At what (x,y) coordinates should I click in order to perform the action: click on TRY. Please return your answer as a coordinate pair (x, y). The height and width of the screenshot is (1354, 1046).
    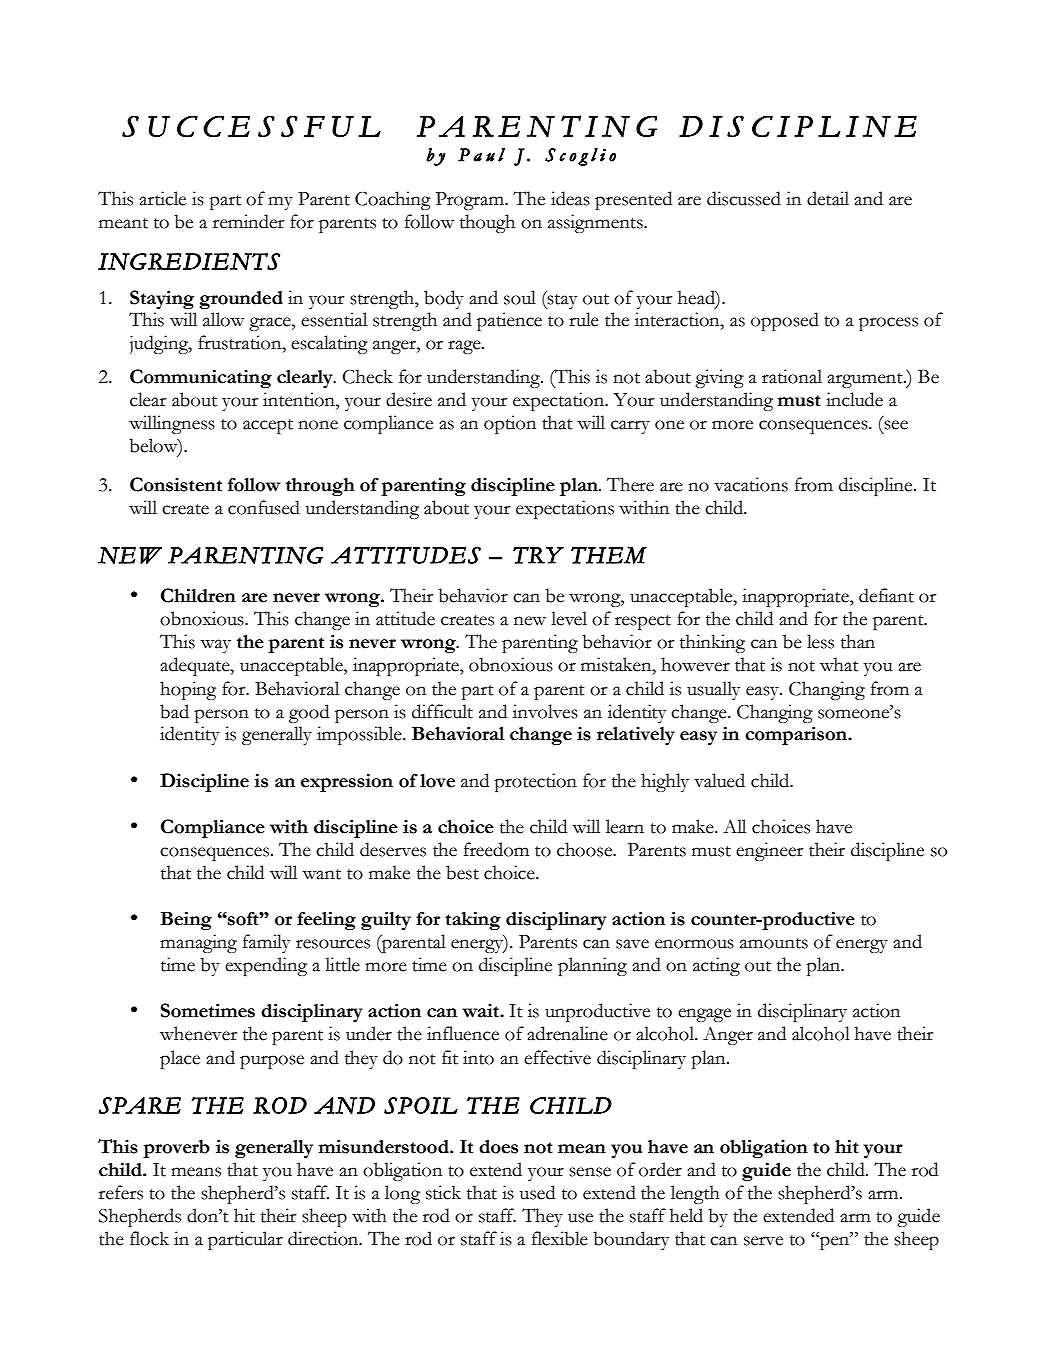
    Looking at the image, I should click on (538, 555).
